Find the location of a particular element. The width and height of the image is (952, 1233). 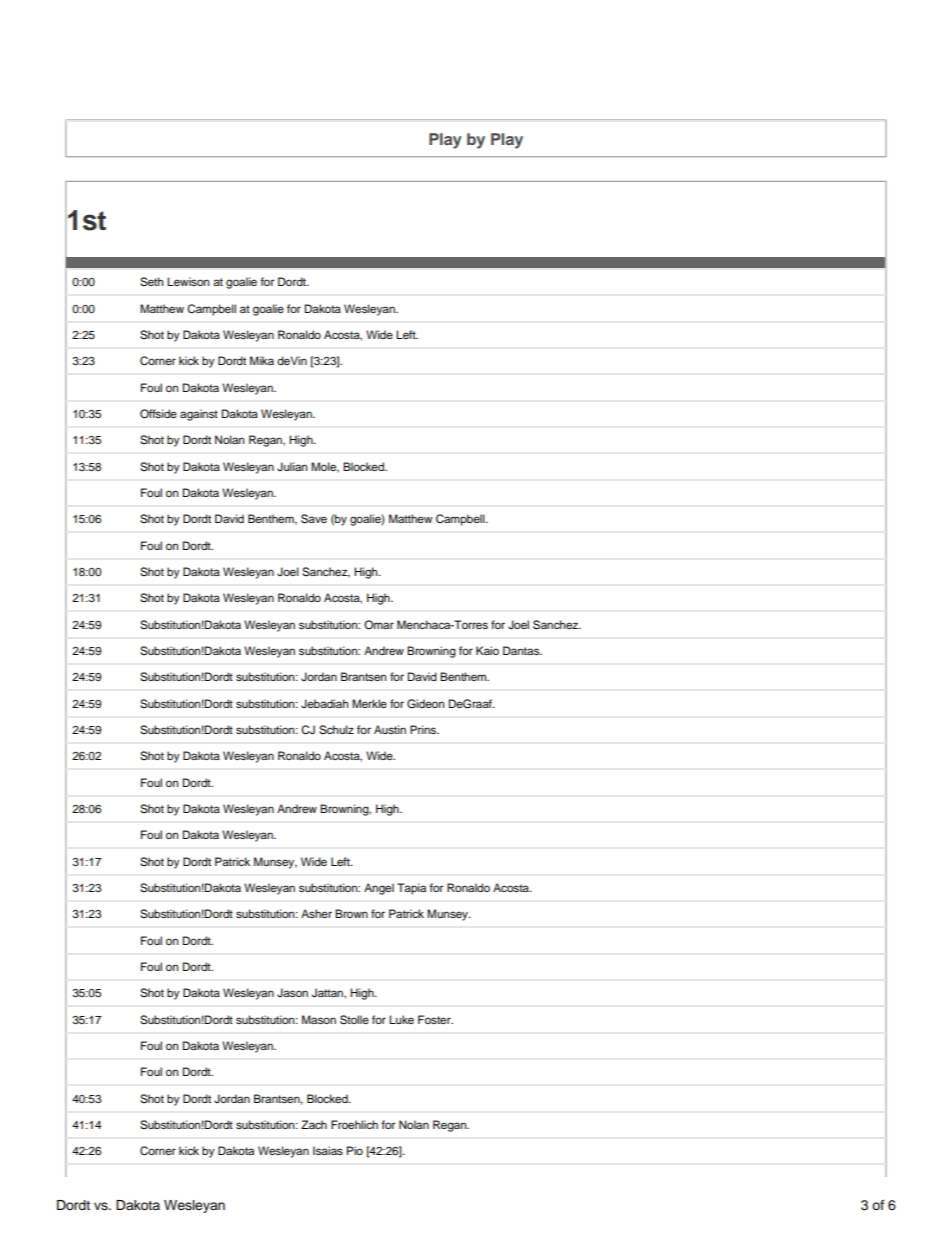

Schulz is located at coordinates (336, 730).
